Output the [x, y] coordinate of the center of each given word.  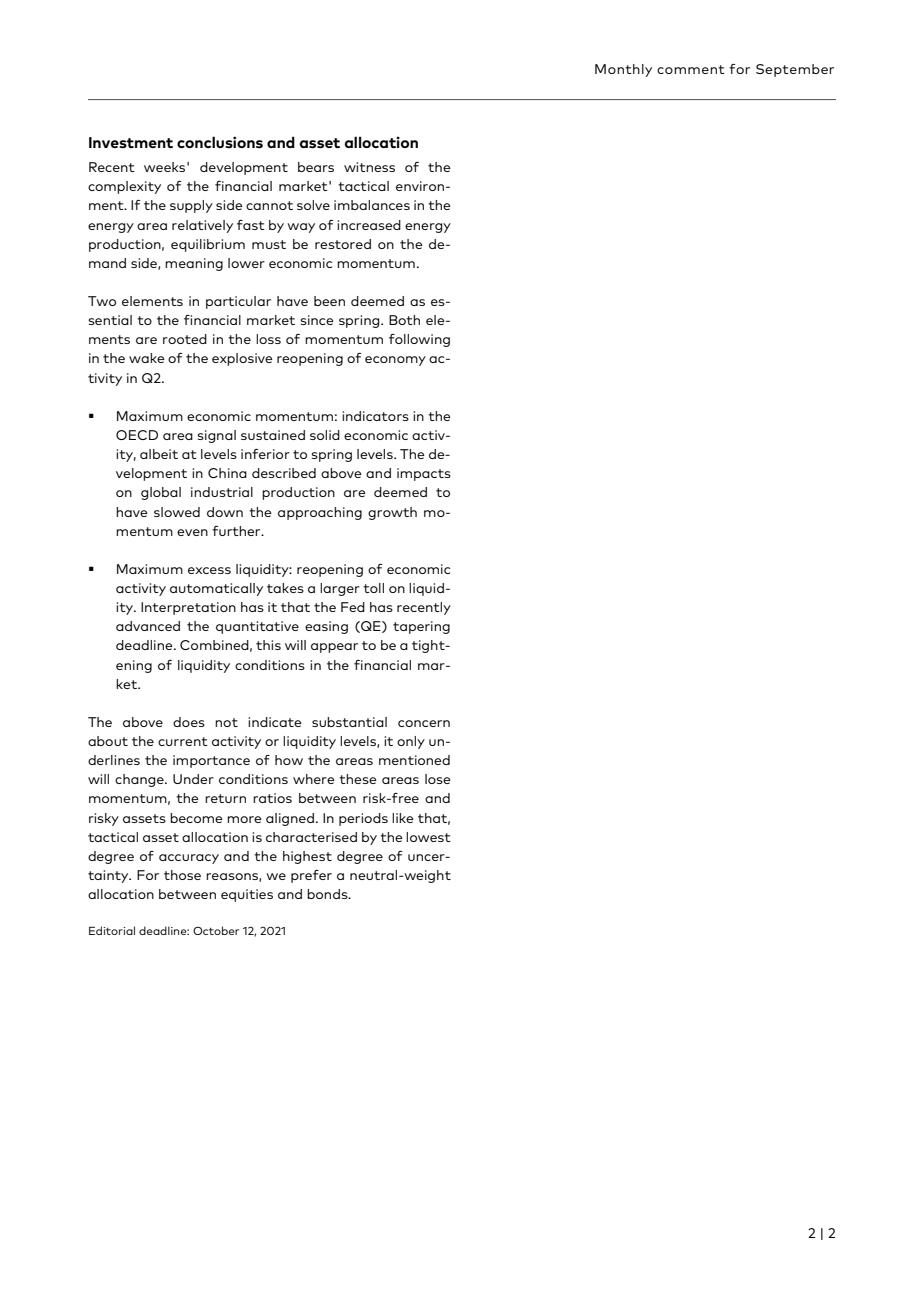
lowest [428, 837]
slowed [177, 512]
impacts [424, 474]
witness [369, 167]
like [403, 818]
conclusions [220, 142]
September [795, 70]
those [182, 875]
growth [392, 513]
